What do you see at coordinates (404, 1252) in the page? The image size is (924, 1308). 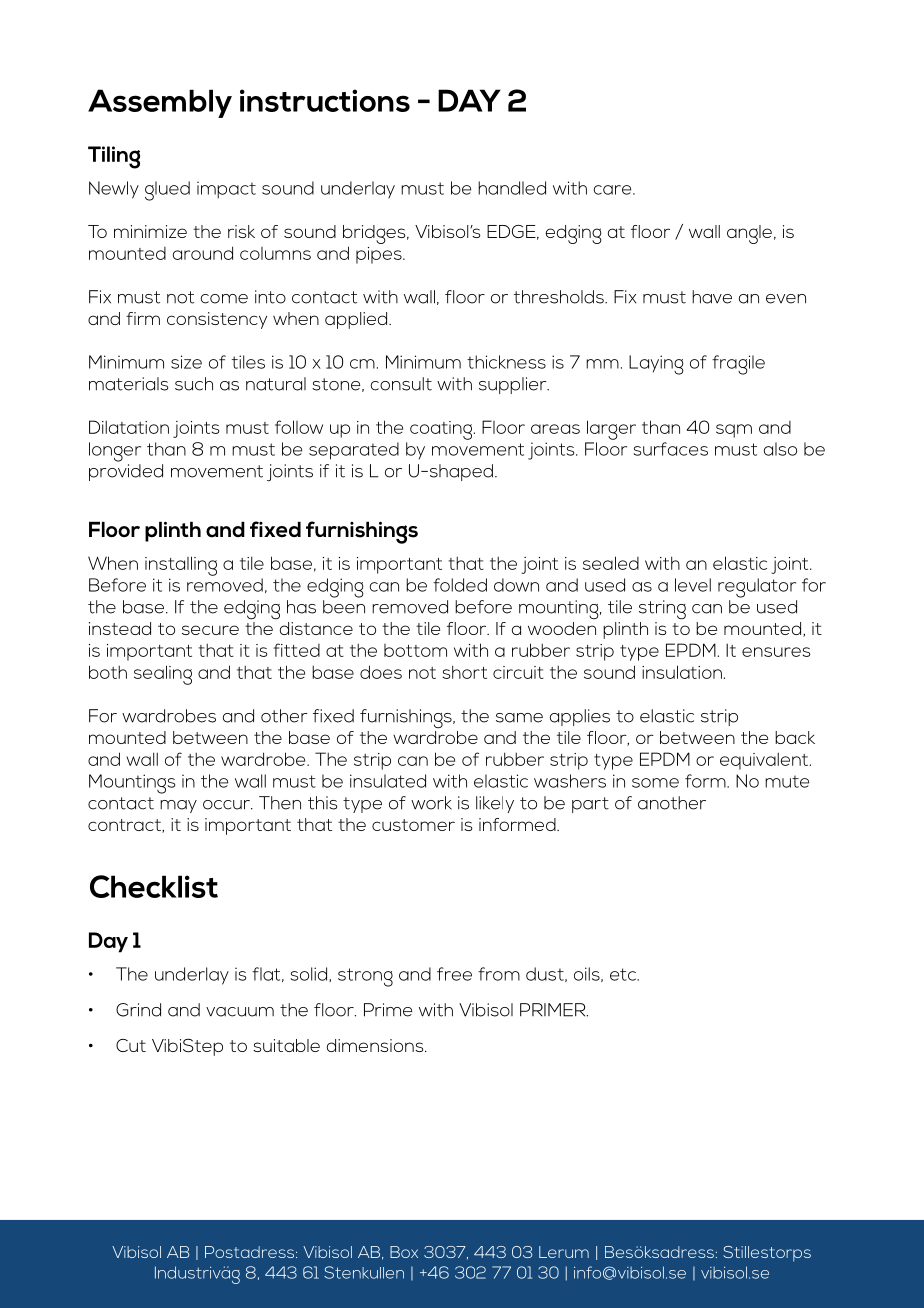 I see `Box` at bounding box center [404, 1252].
